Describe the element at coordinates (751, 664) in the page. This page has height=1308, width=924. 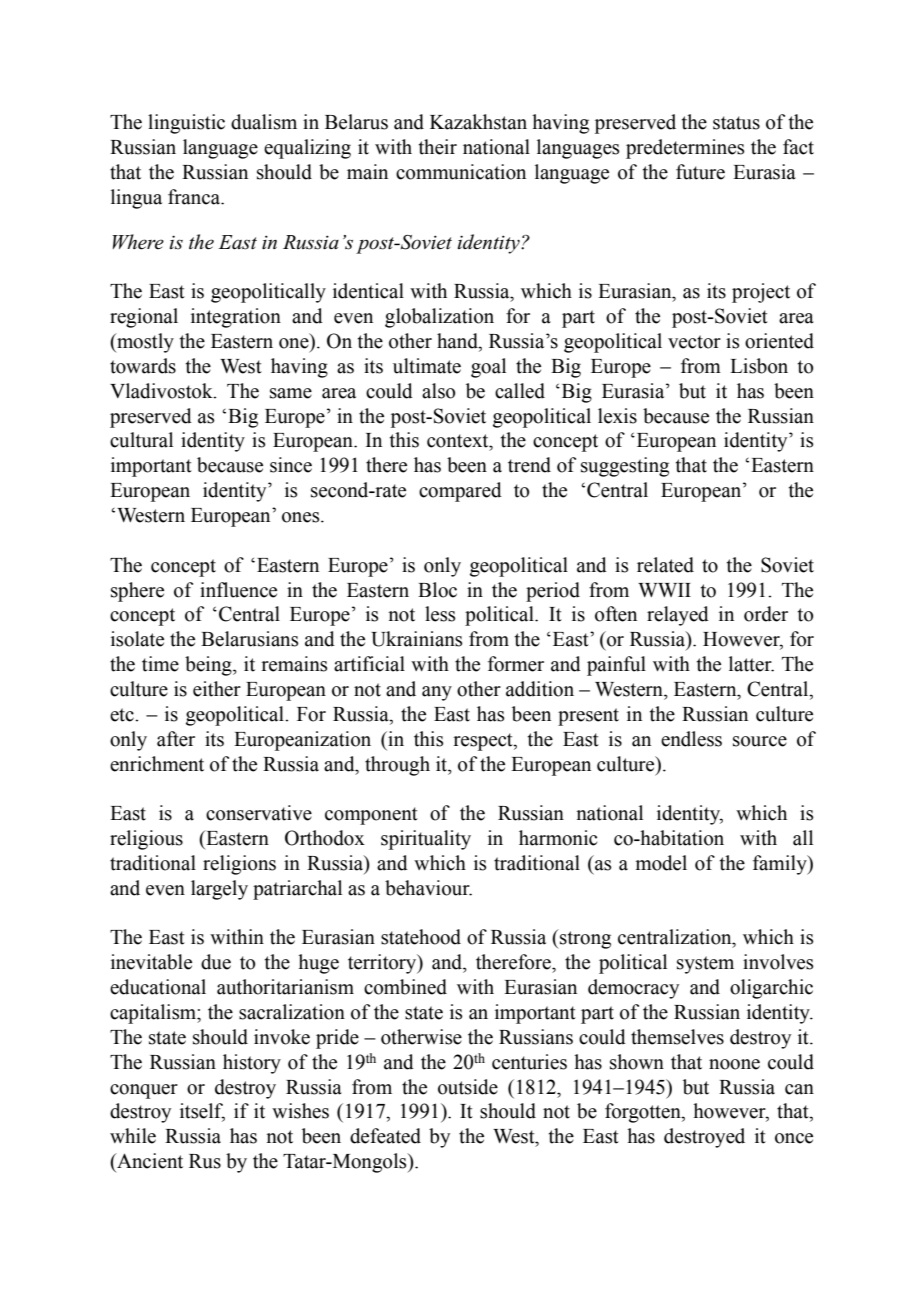
I see `latter` at that location.
